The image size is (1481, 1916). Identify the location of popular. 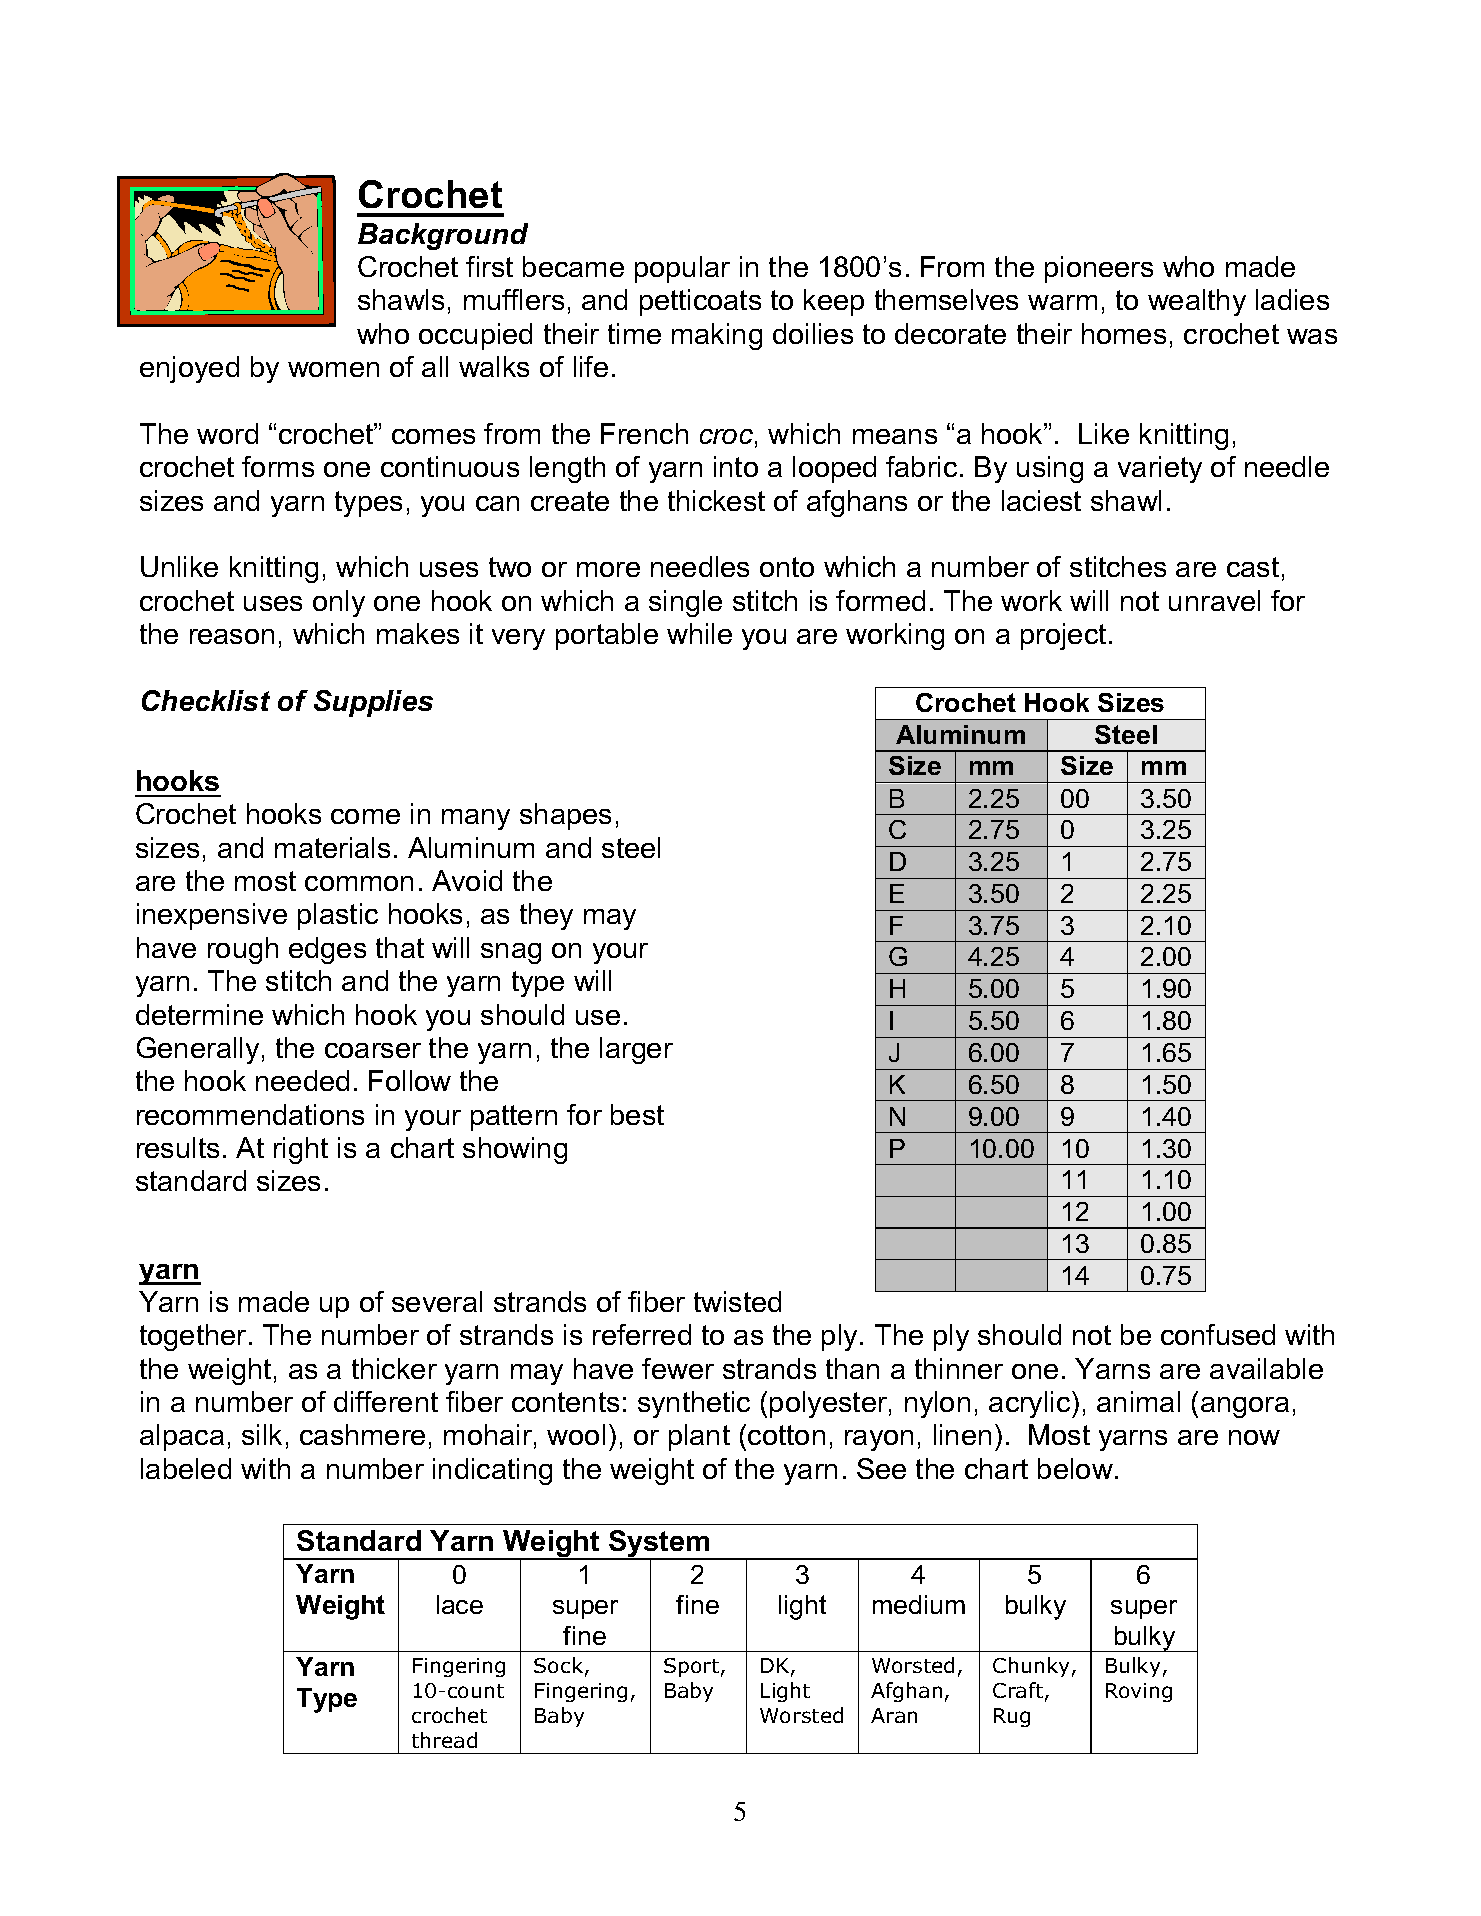
(682, 269).
